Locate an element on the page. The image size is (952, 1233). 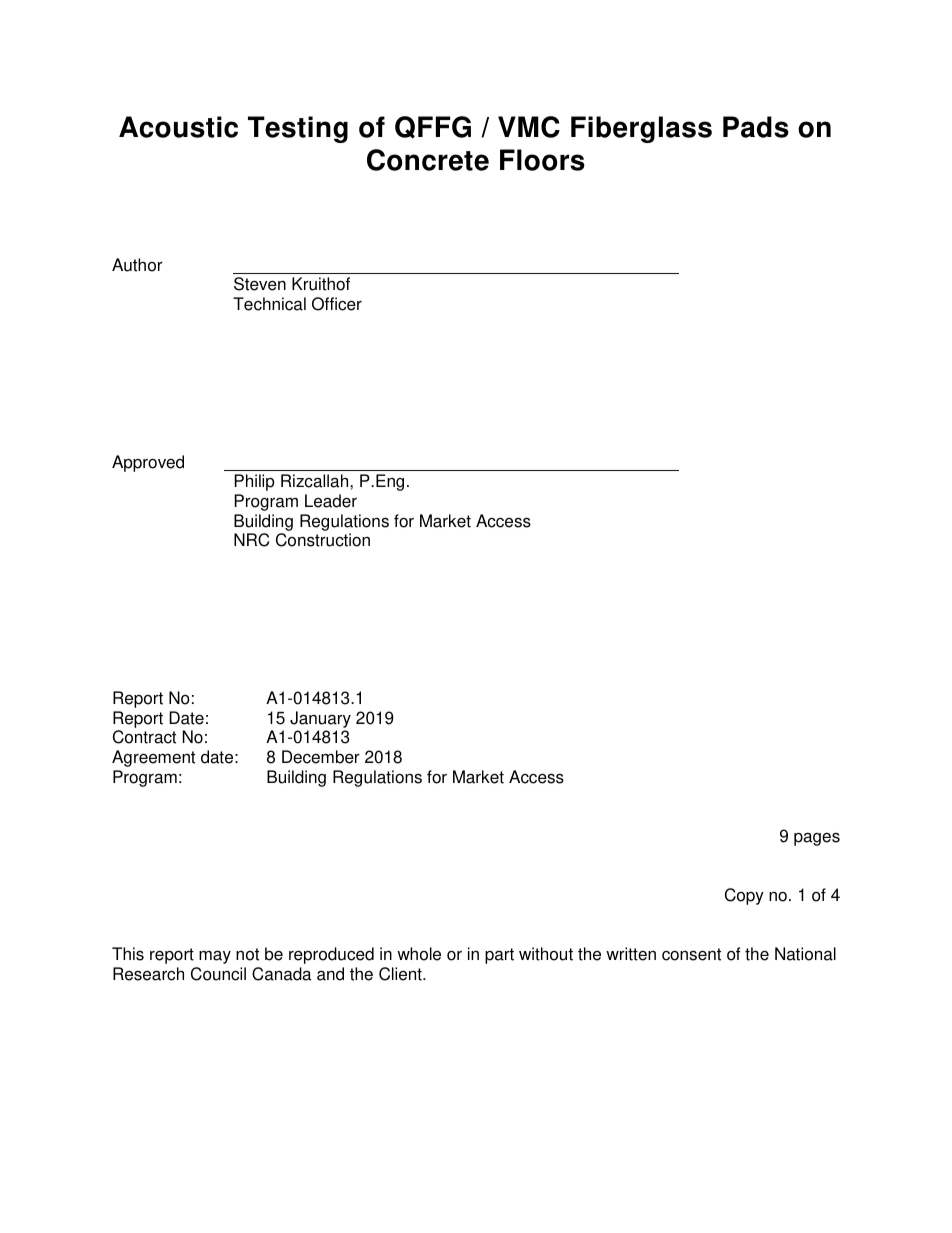
Concrete is located at coordinates (428, 160).
